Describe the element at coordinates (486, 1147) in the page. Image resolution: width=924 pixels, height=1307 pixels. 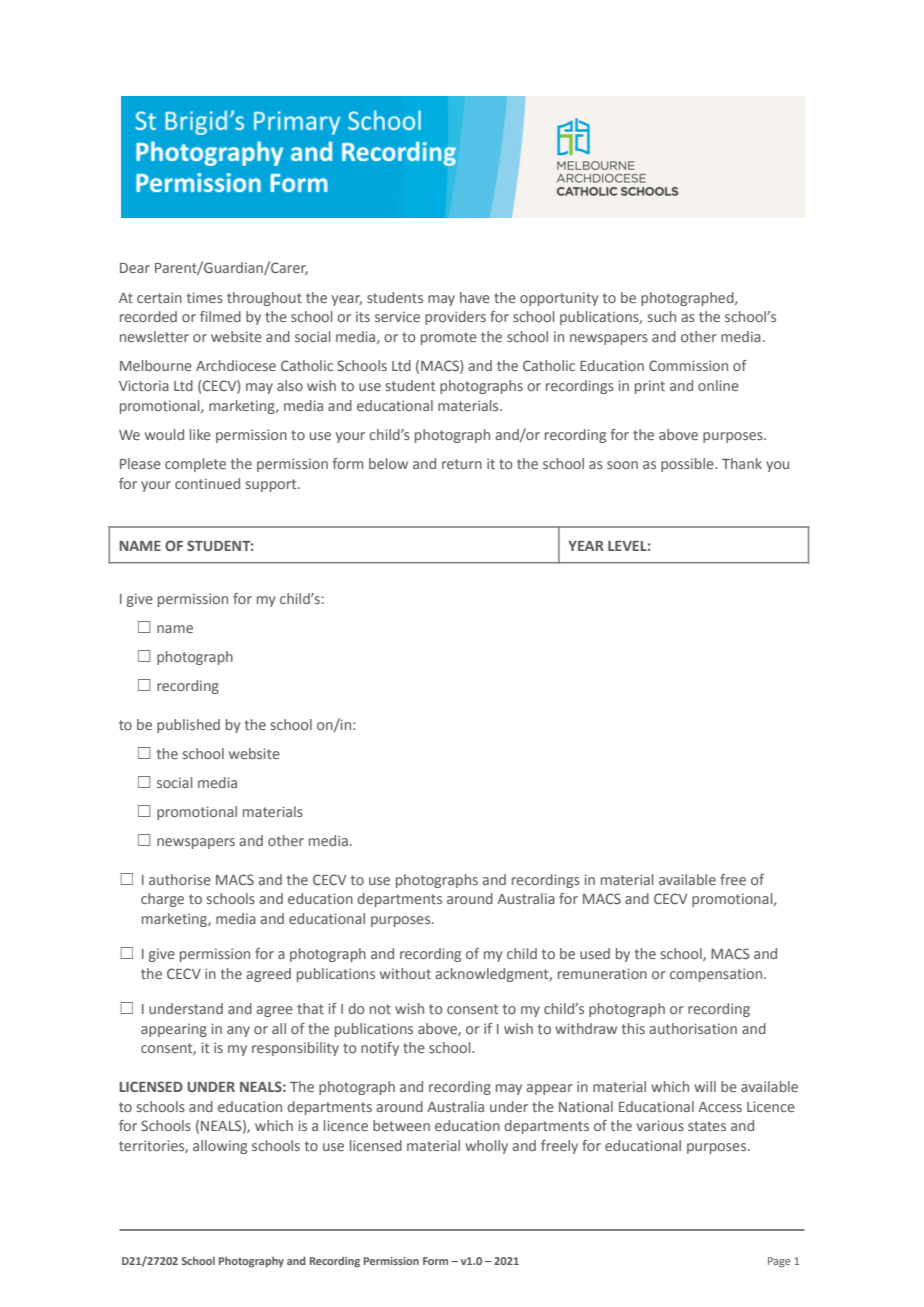
I see `wholly` at that location.
